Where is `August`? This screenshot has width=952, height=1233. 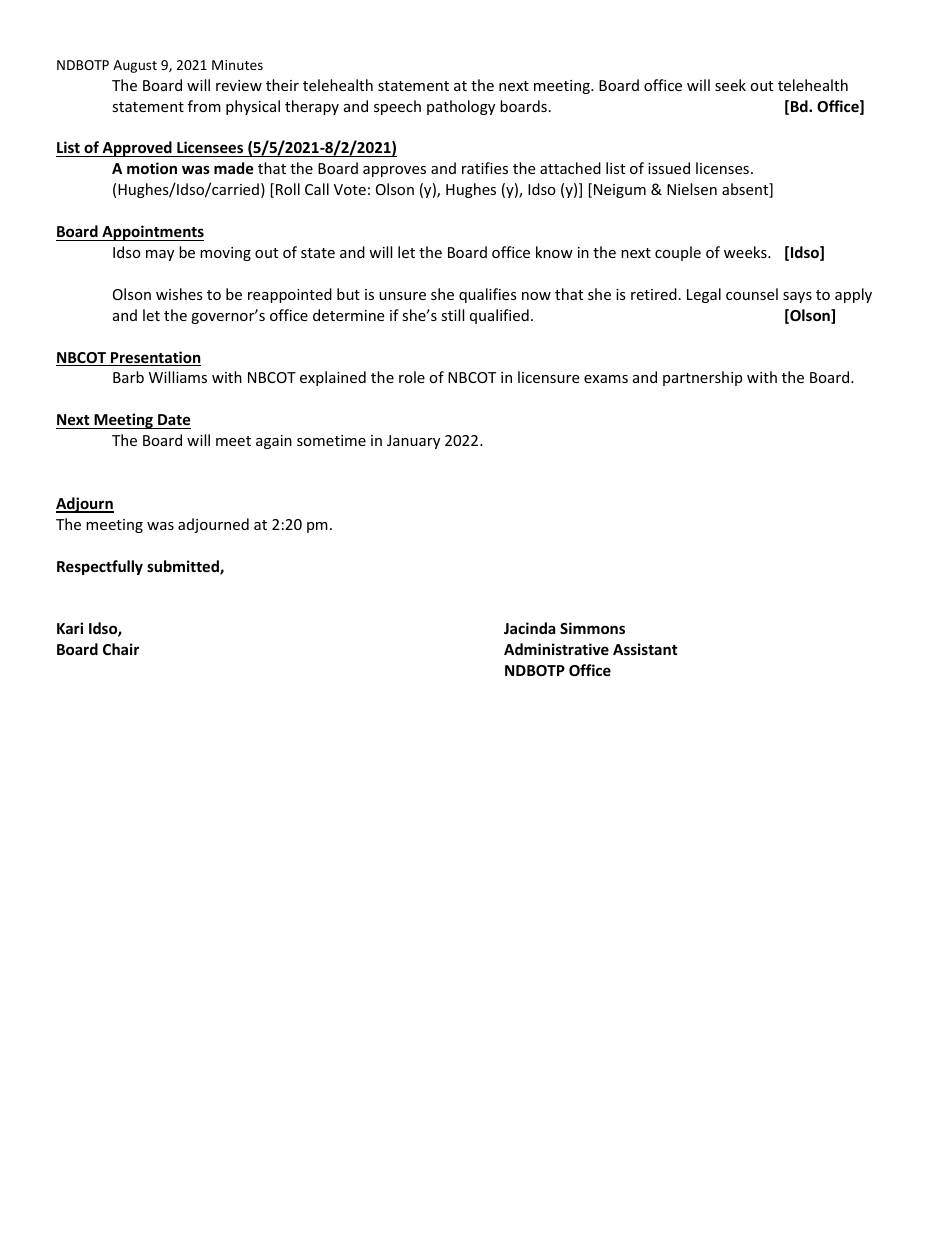
August is located at coordinates (135, 66).
